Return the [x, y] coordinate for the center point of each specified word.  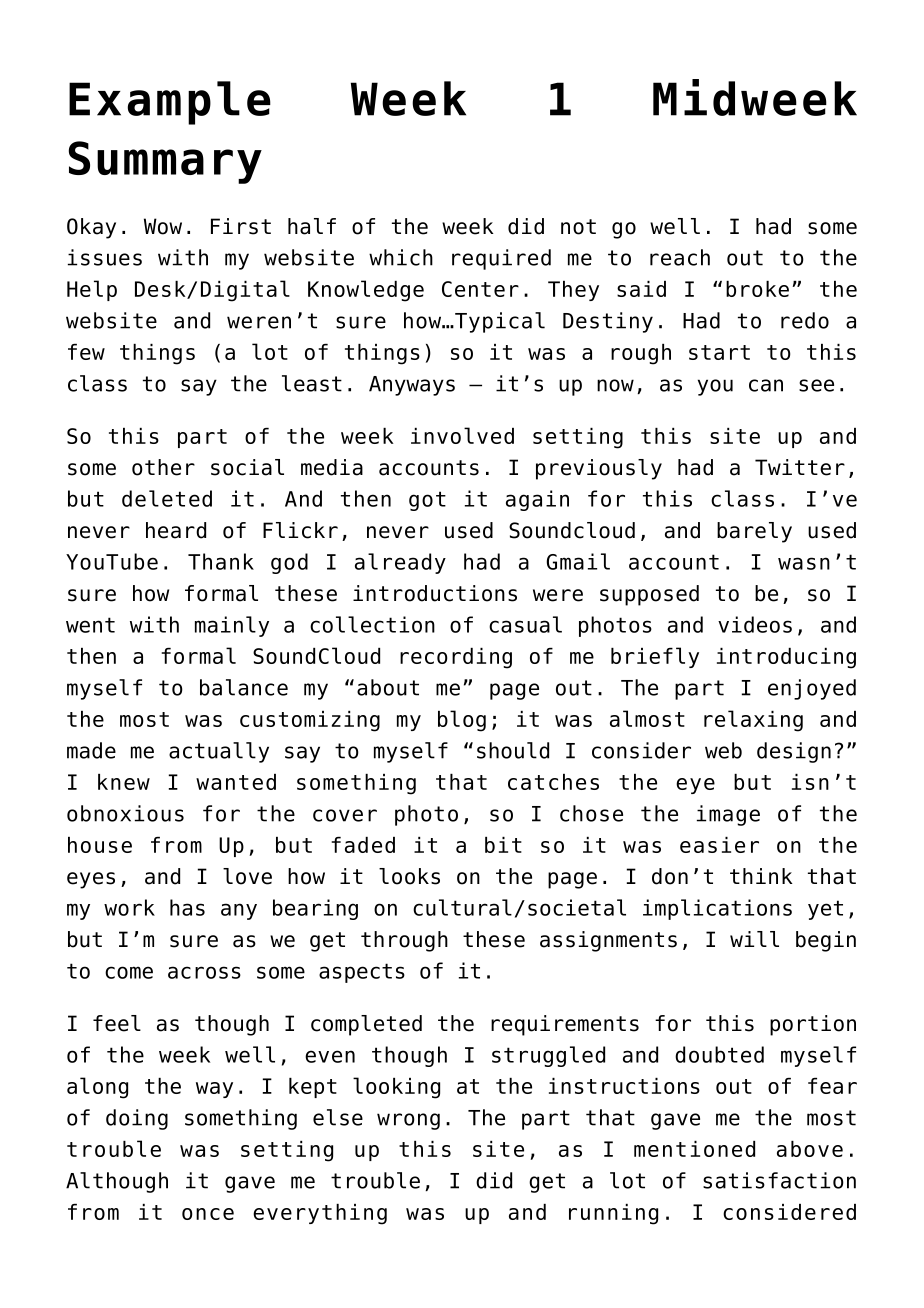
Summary [165, 162]
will [754, 939]
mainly [232, 626]
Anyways [412, 386]
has [187, 907]
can [766, 385]
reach [680, 257]
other [163, 467]
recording [456, 658]
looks [409, 876]
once [208, 1214]
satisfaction [779, 1180]
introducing [786, 658]
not [578, 227]
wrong [408, 1121]
